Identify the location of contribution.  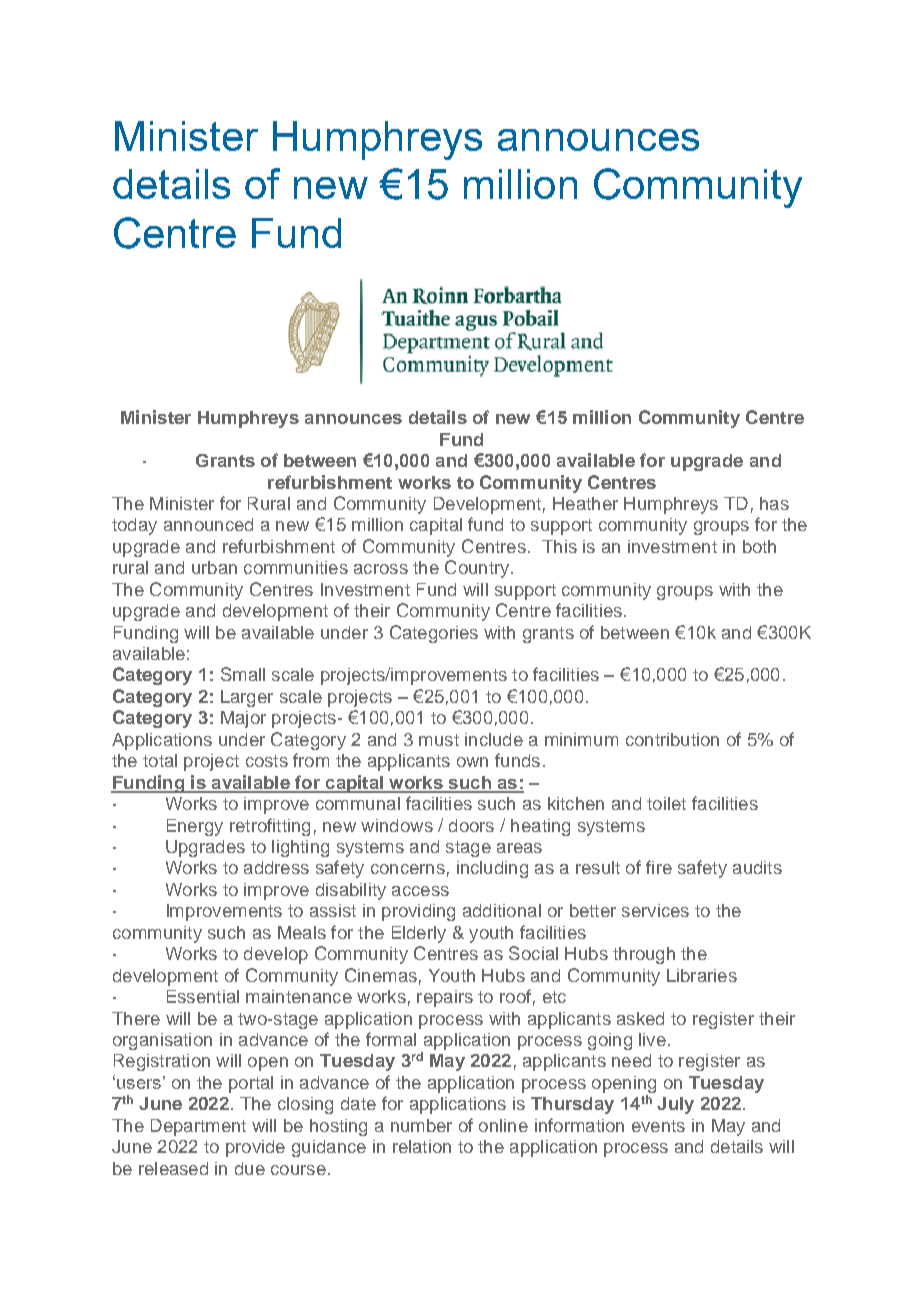
(672, 739).
